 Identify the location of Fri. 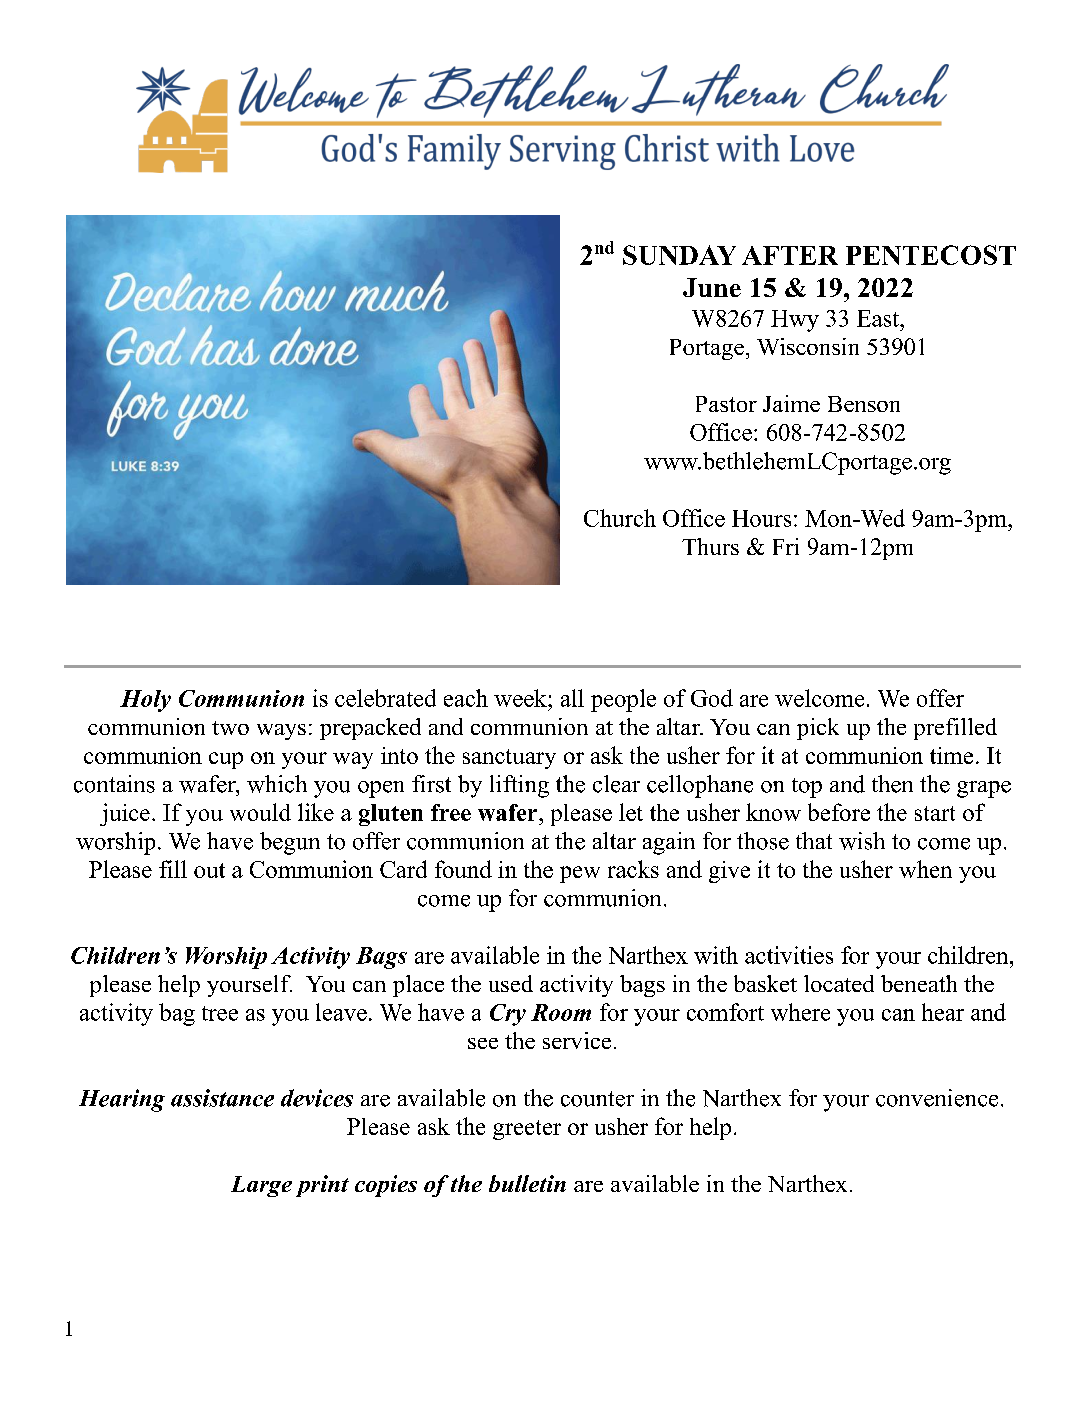
(786, 546).
